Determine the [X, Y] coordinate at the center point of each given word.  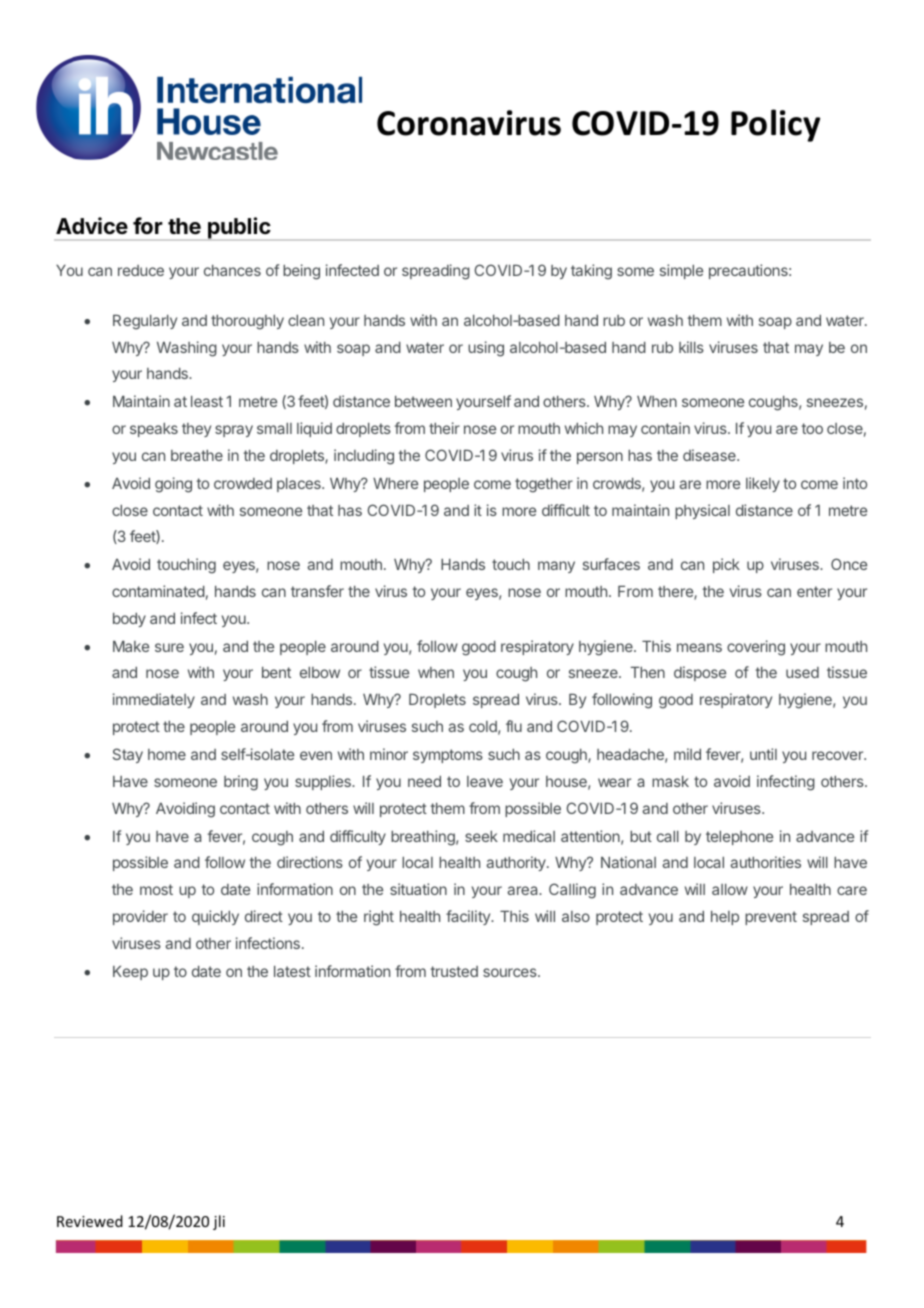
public [239, 229]
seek [481, 836]
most [156, 889]
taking [591, 272]
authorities [765, 862]
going [173, 485]
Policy [775, 125]
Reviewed [90, 1221]
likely [763, 484]
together [544, 485]
